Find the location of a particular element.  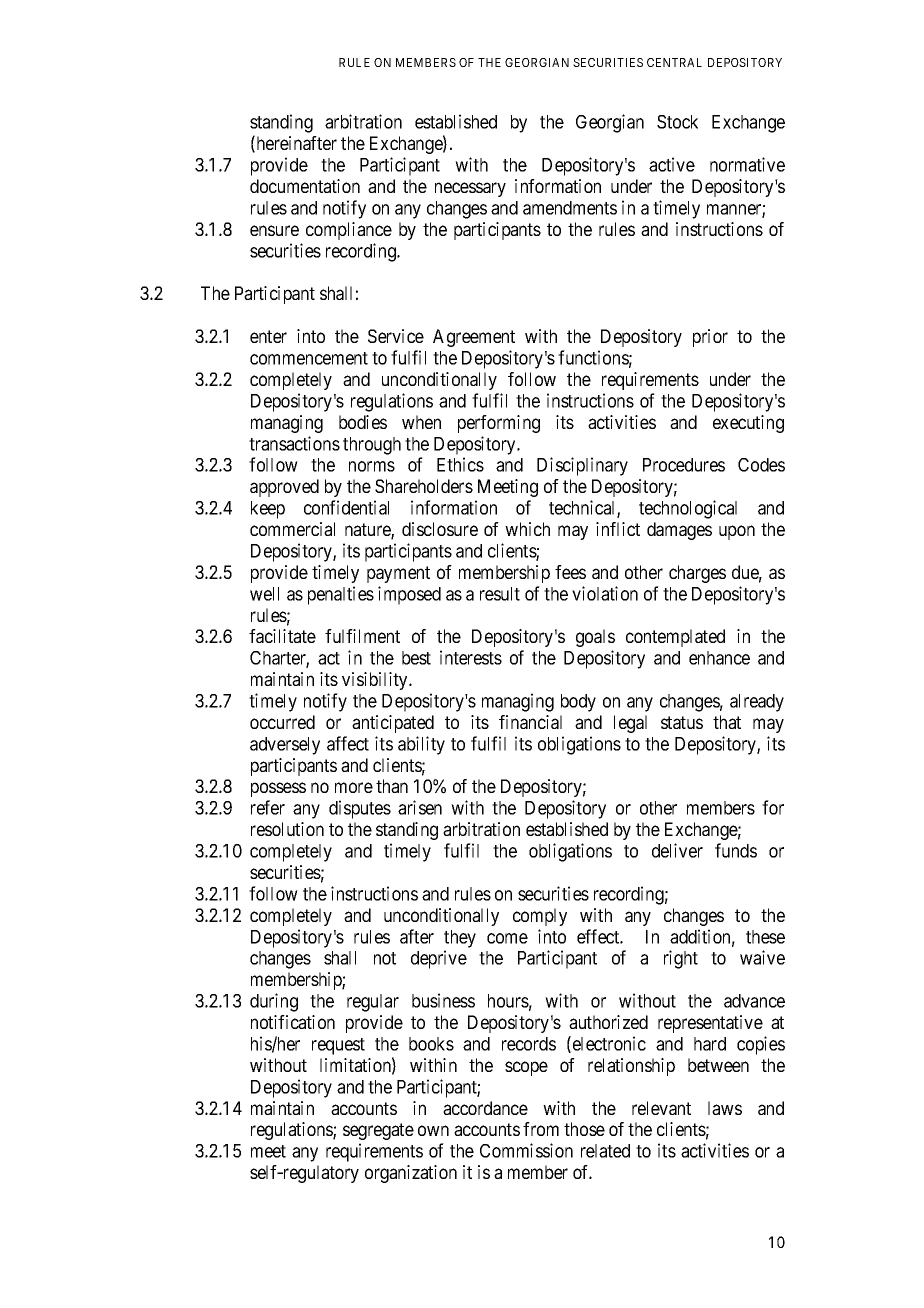

Commission is located at coordinates (526, 1150).
